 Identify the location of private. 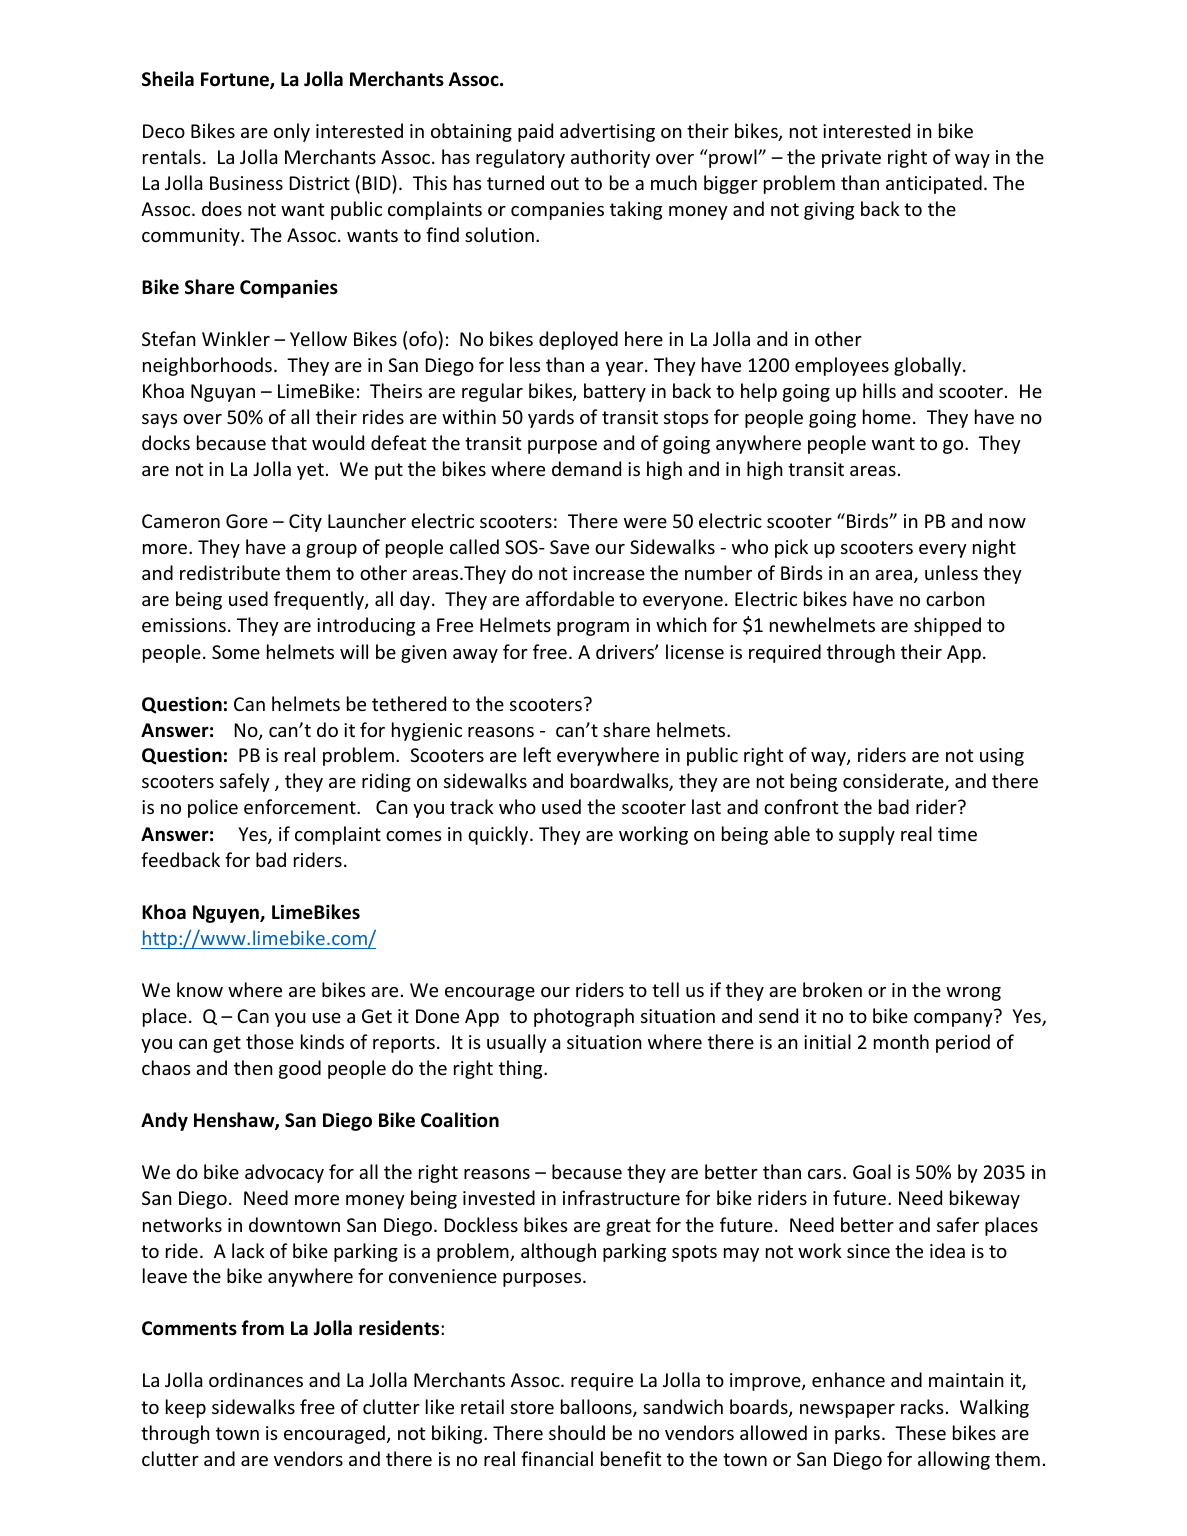
(851, 159).
